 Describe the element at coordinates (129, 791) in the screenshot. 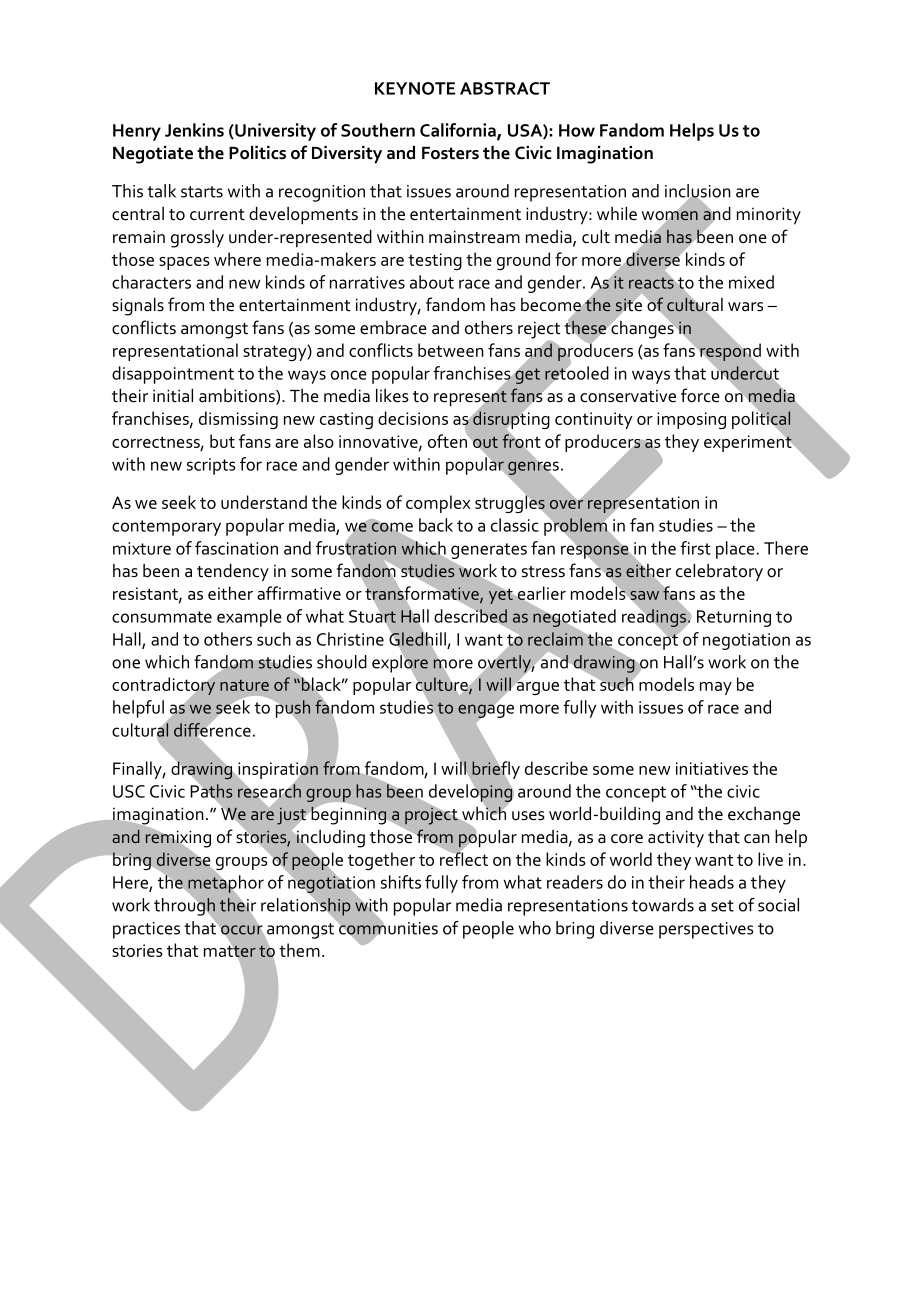

I see `USC` at that location.
